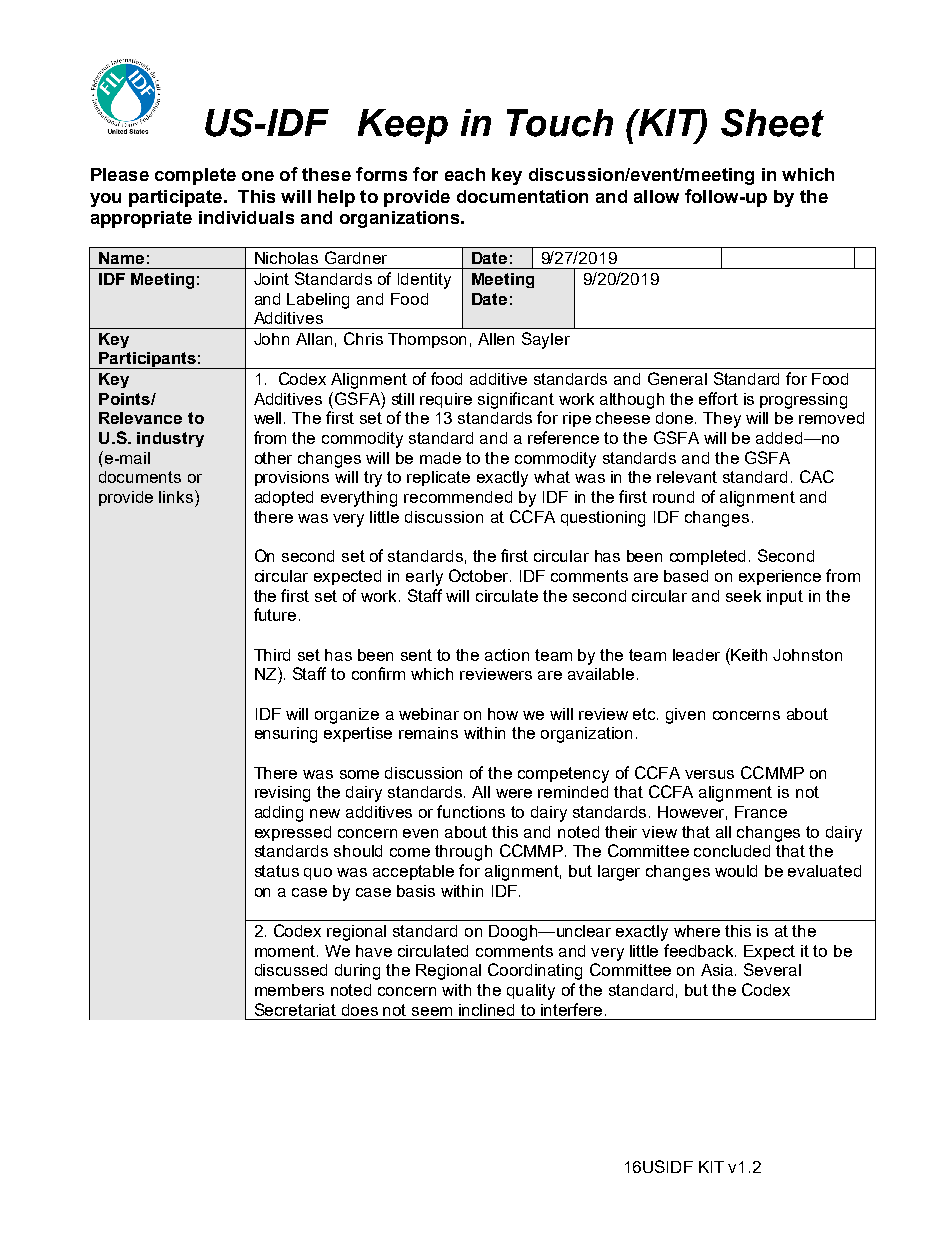 The width and height of the image is (952, 1233). What do you see at coordinates (465, 174) in the image?
I see `each` at bounding box center [465, 174].
